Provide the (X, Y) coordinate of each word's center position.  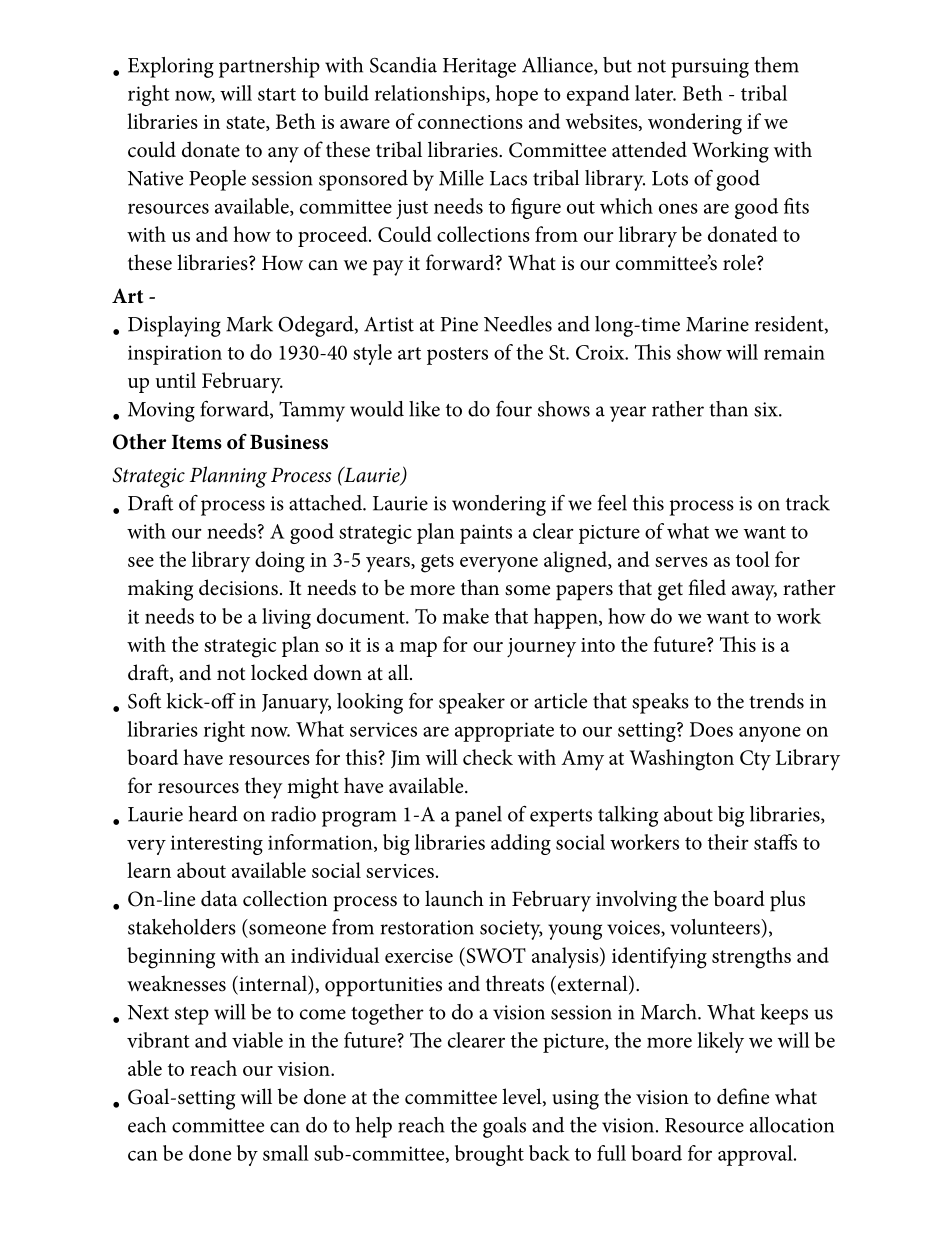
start (277, 94)
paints (486, 534)
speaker (472, 703)
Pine (459, 324)
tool (753, 559)
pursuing (710, 68)
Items (197, 442)
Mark (249, 324)
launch (454, 898)
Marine (717, 324)
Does (711, 729)
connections (470, 122)
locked (279, 672)
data (219, 898)
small (286, 1153)
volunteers (716, 927)
